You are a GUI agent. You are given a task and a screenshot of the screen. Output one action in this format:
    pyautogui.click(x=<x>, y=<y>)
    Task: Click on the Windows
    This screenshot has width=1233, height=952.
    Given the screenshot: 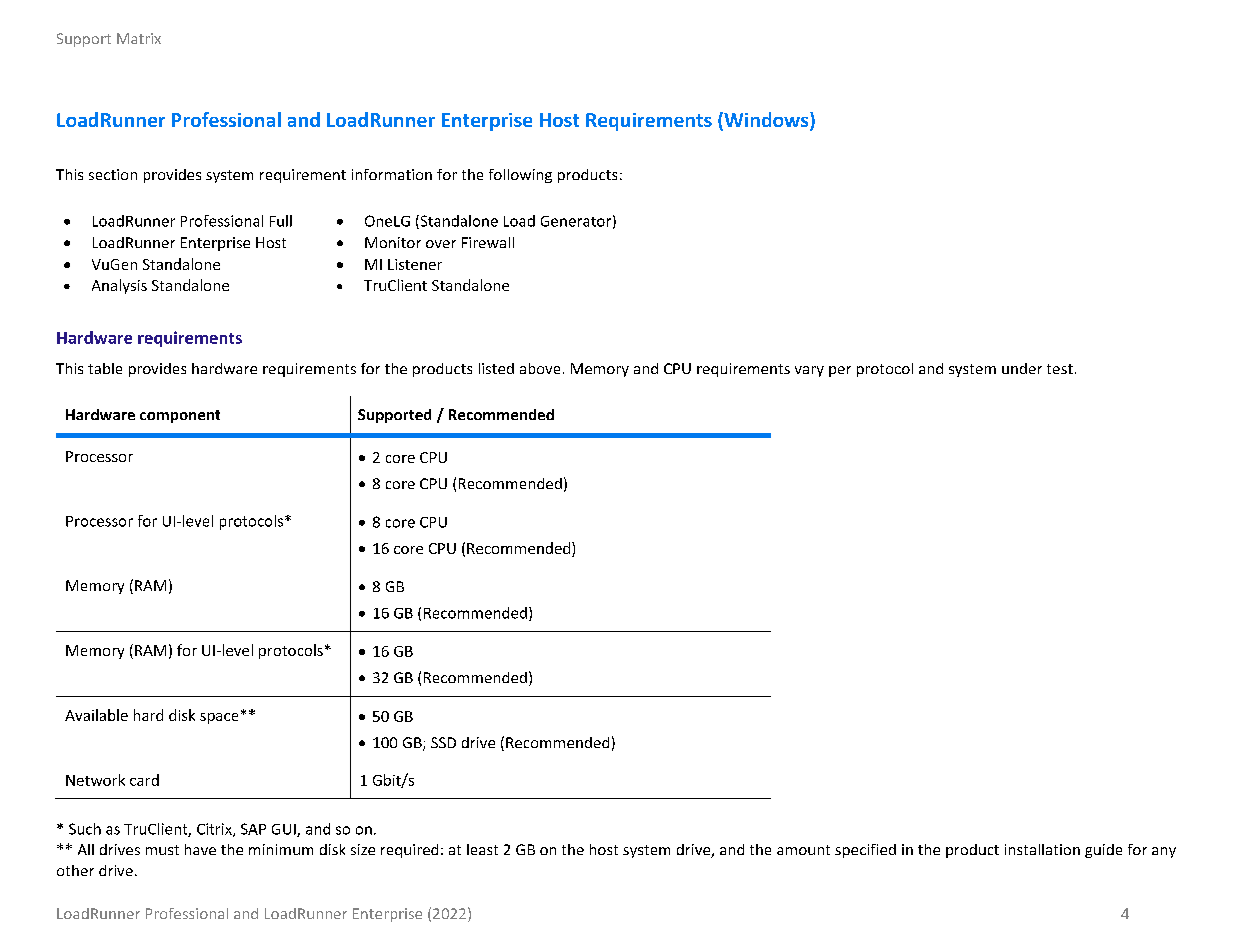 What is the action you would take?
    pyautogui.click(x=766, y=121)
